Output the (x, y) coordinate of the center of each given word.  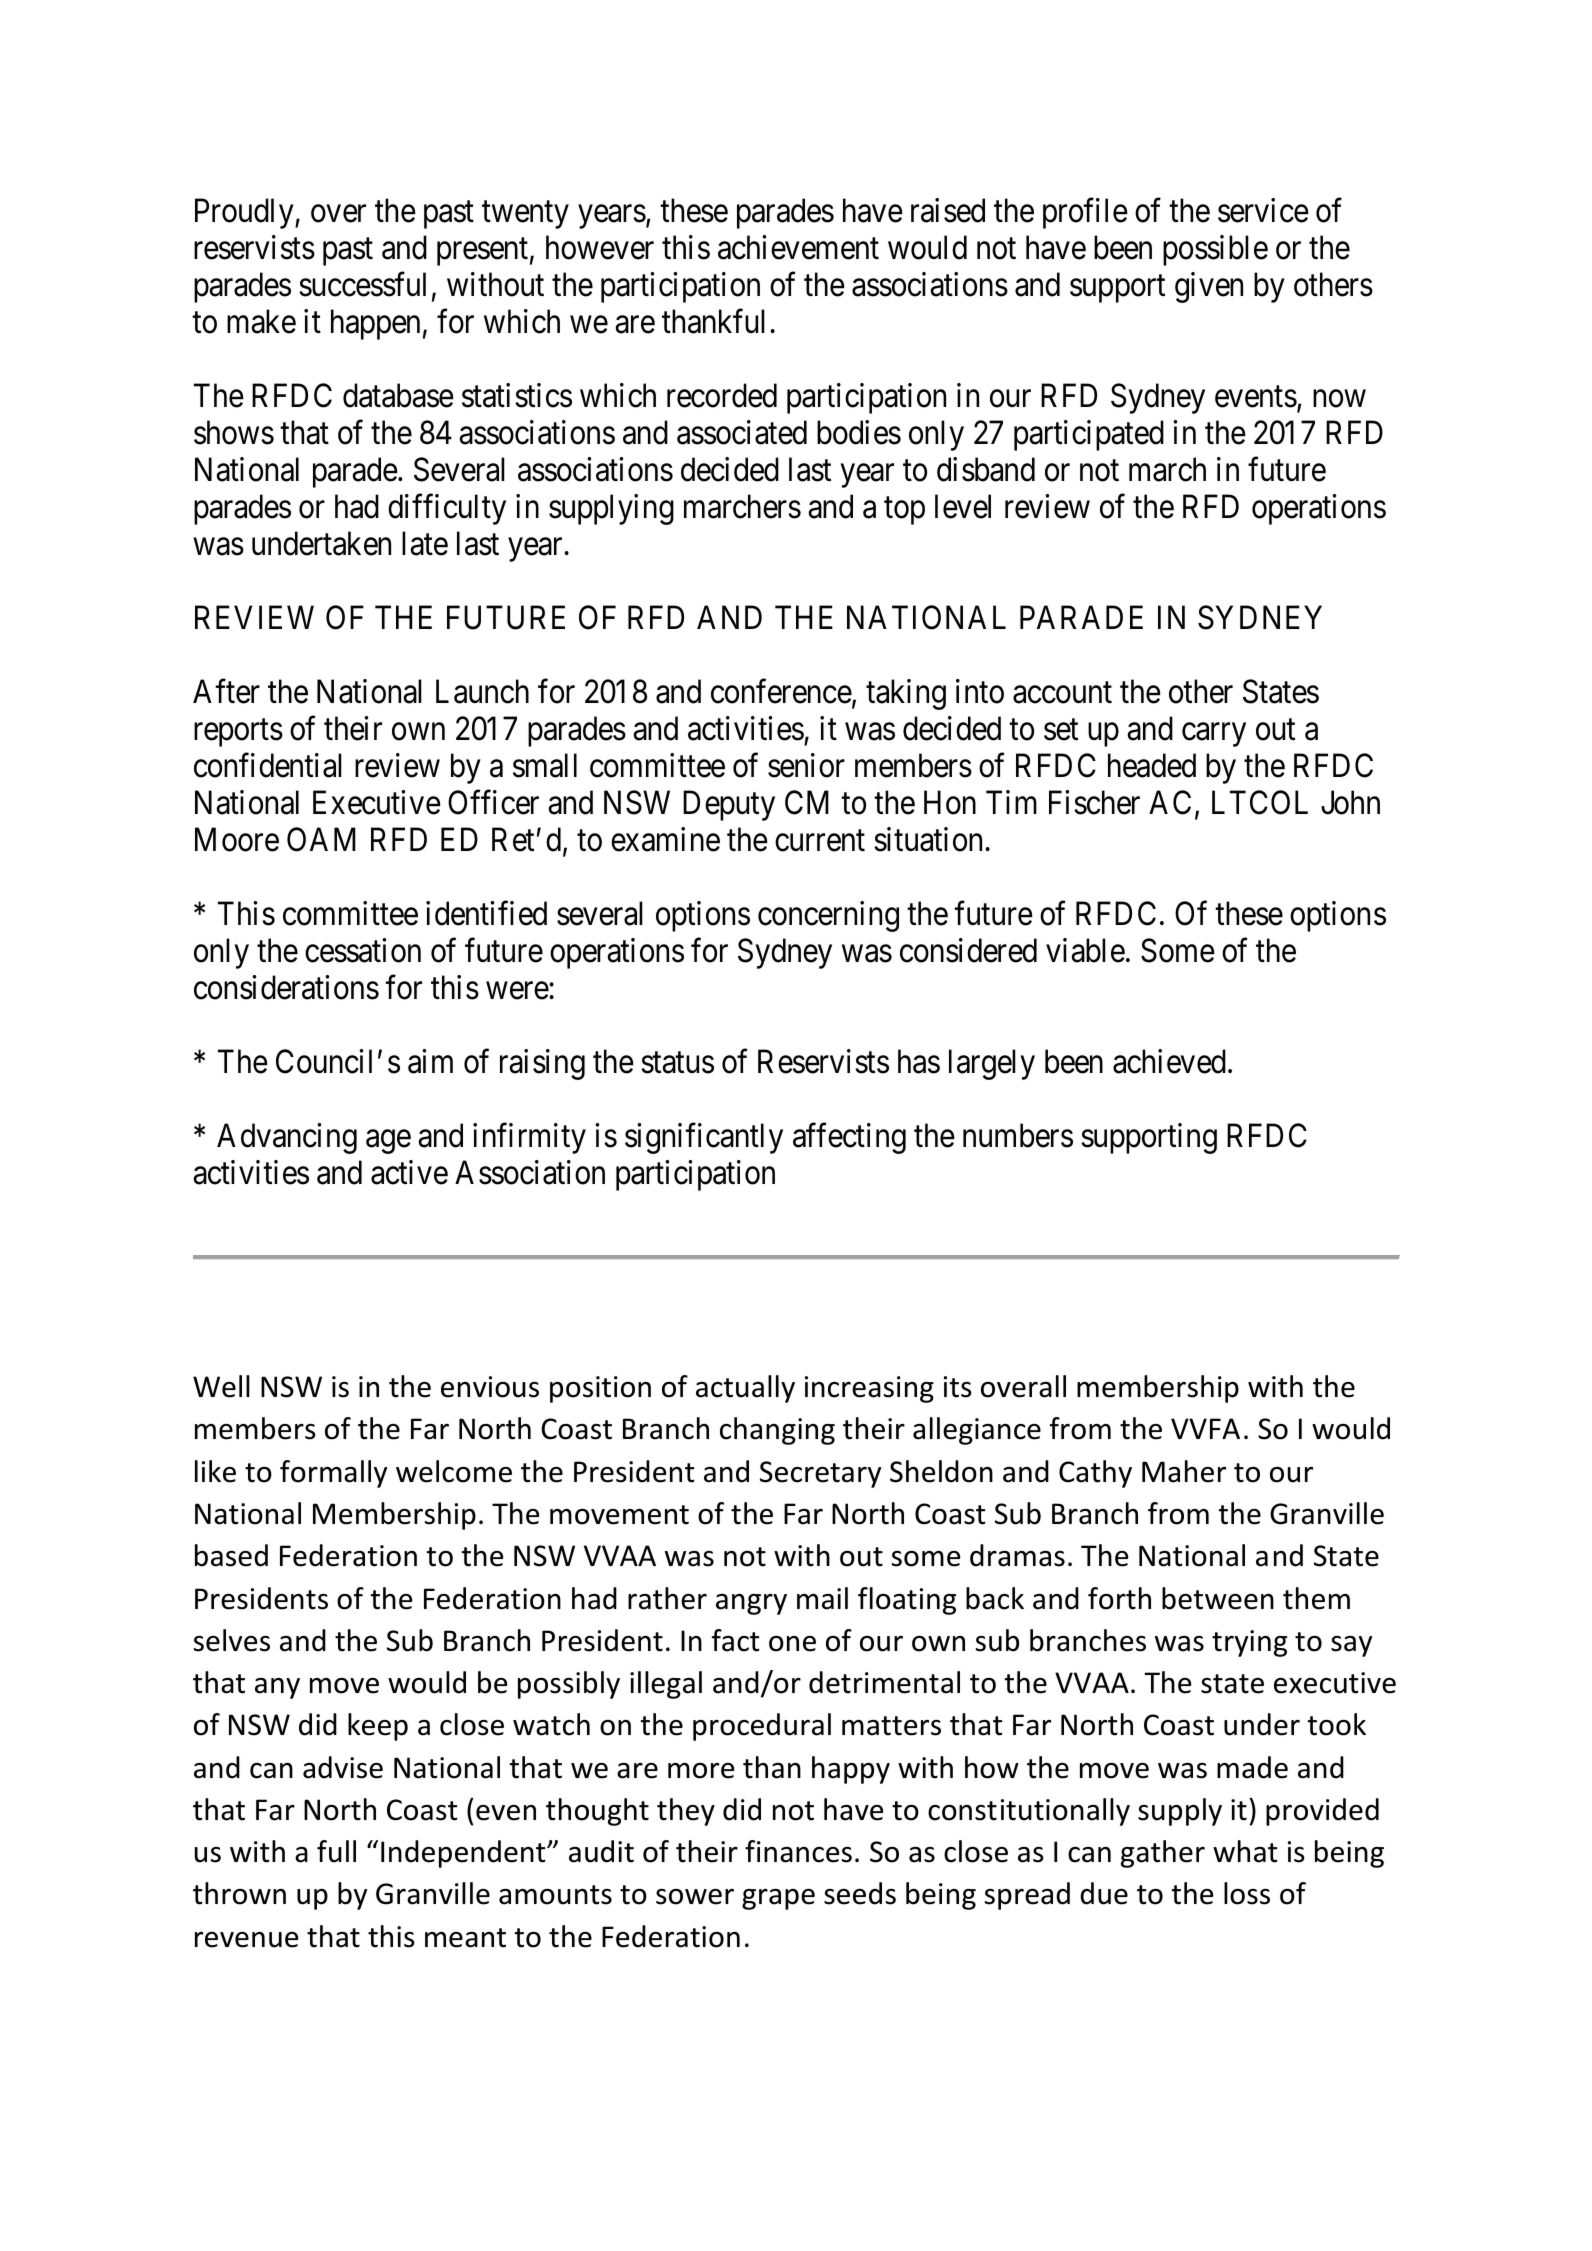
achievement (798, 247)
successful (362, 284)
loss (1247, 1893)
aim (430, 1061)
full (336, 1851)
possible (1215, 250)
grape (778, 1899)
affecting (849, 1139)
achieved (1169, 1061)
